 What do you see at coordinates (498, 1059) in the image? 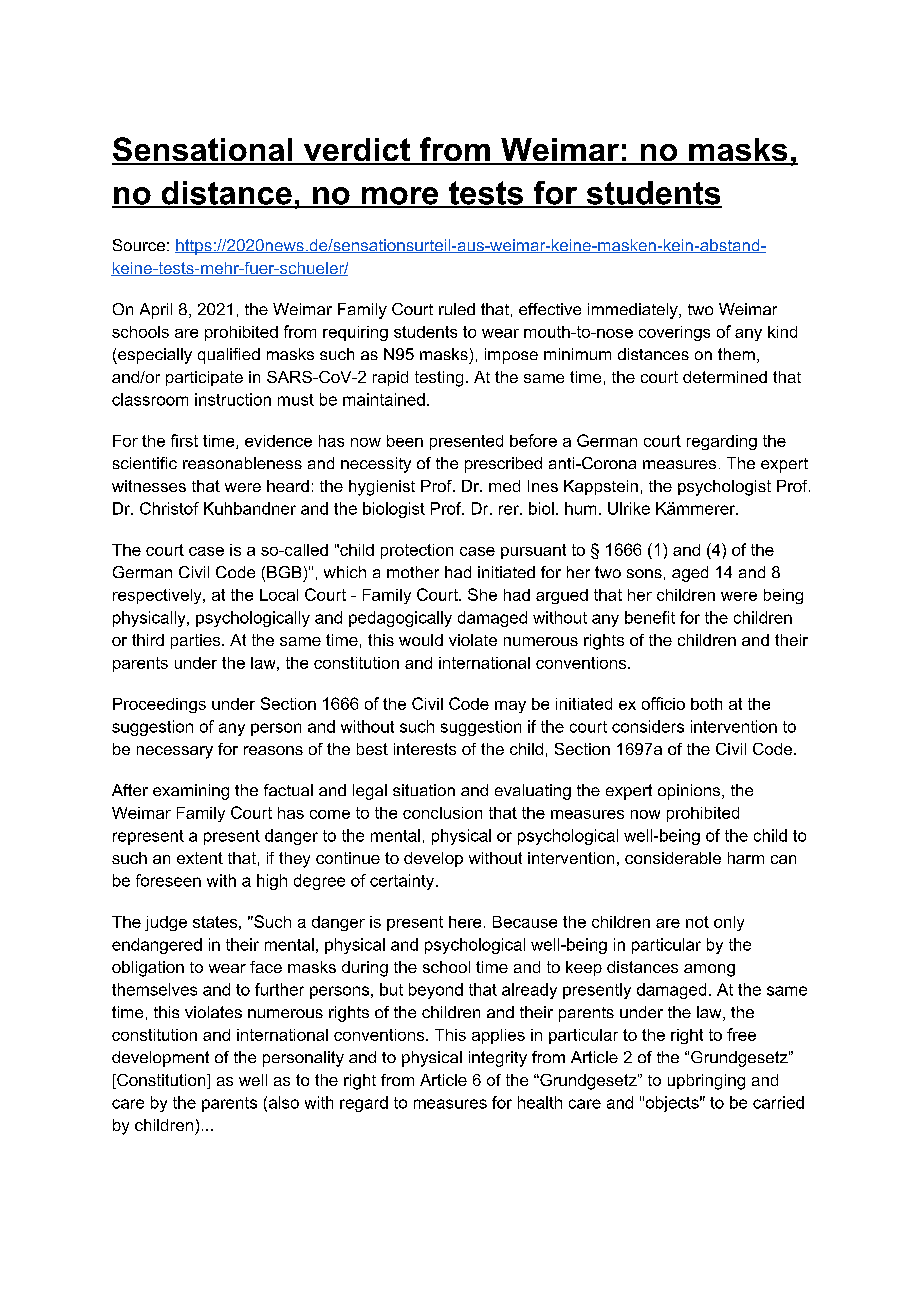
I see `integrity` at bounding box center [498, 1059].
